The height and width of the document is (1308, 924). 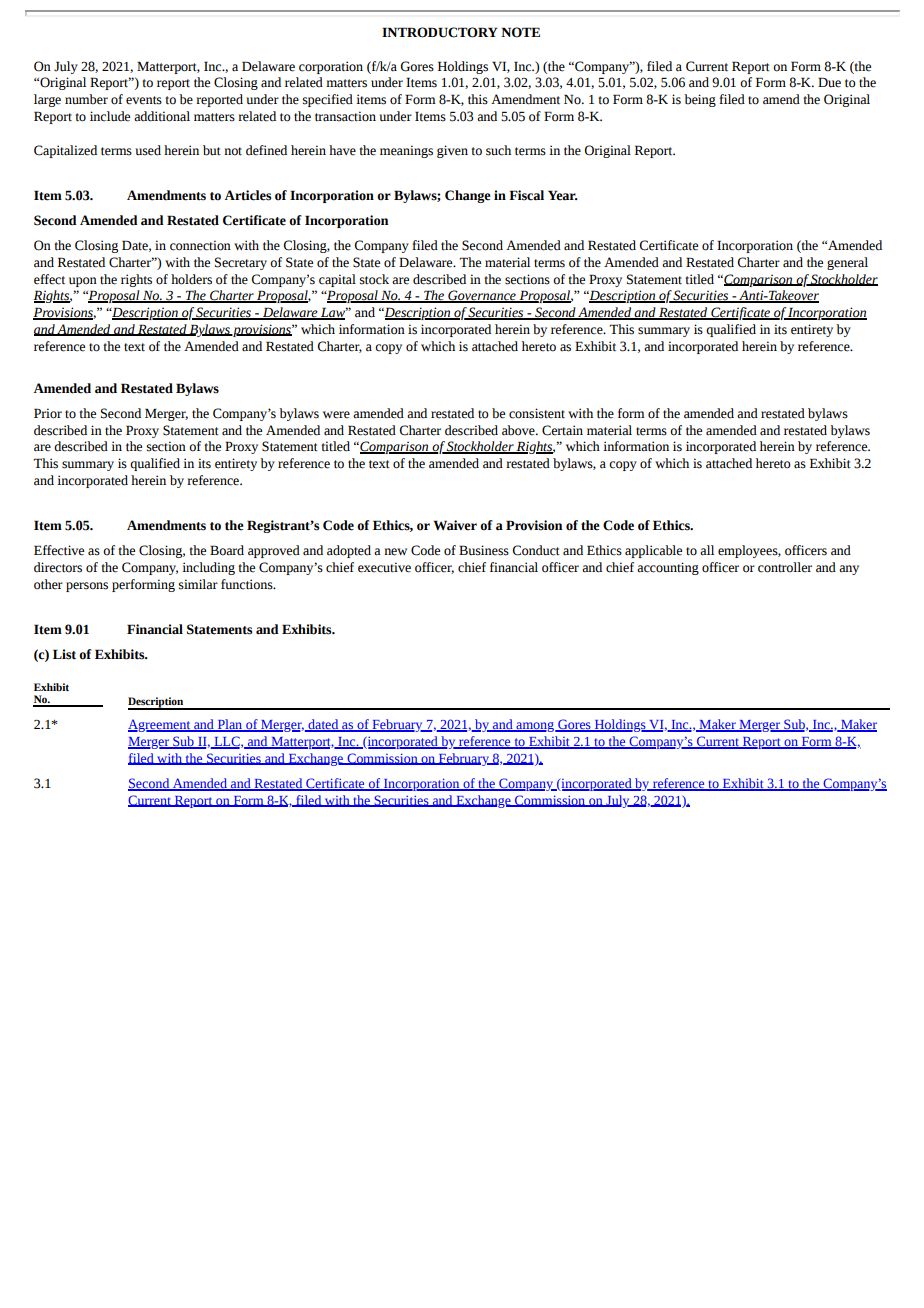 I want to click on INTRODUCTORY, so click(x=440, y=32).
